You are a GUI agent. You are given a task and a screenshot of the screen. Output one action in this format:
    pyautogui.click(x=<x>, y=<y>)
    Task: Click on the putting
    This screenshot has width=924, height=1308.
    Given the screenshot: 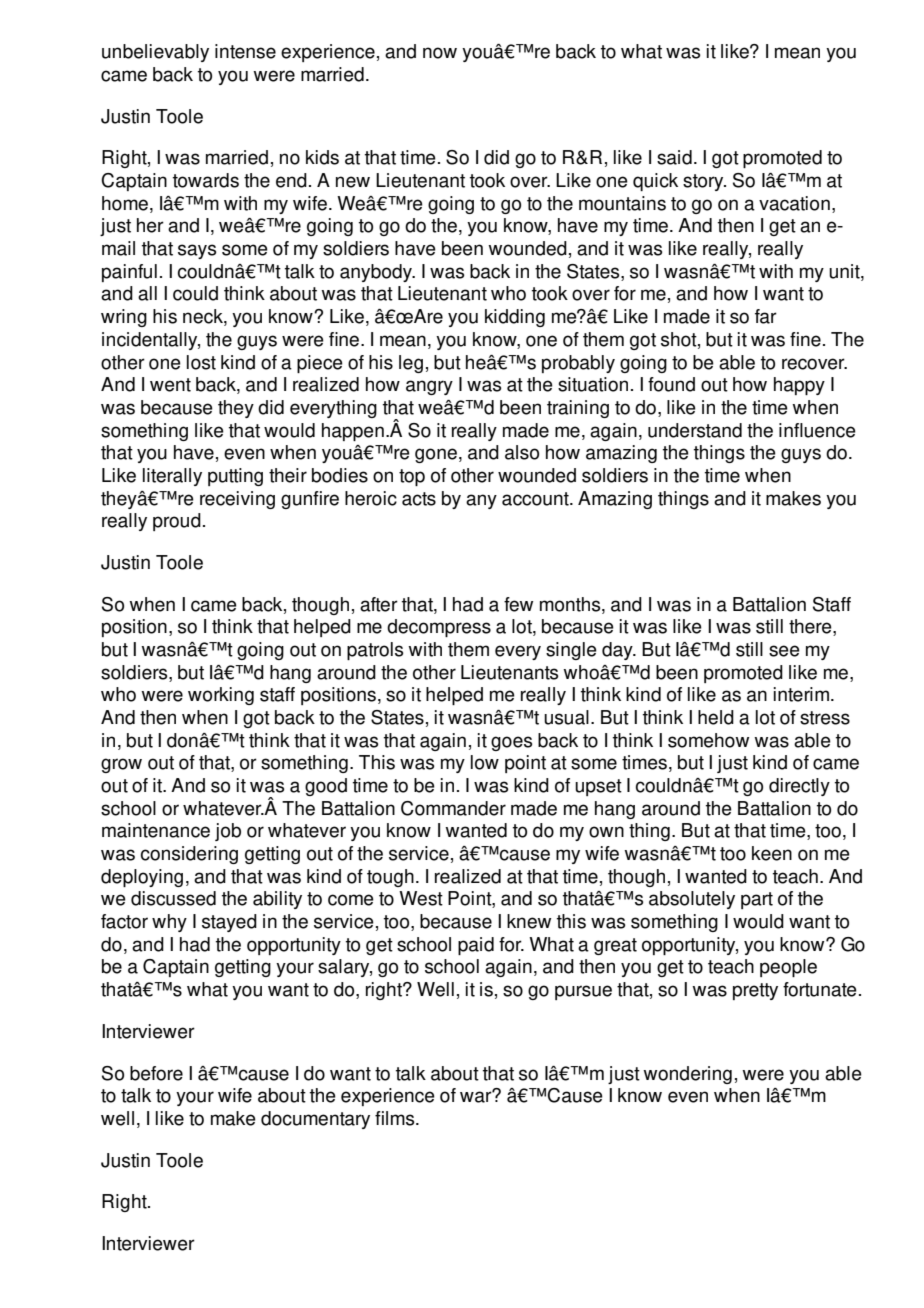 What is the action you would take?
    pyautogui.click(x=235, y=477)
